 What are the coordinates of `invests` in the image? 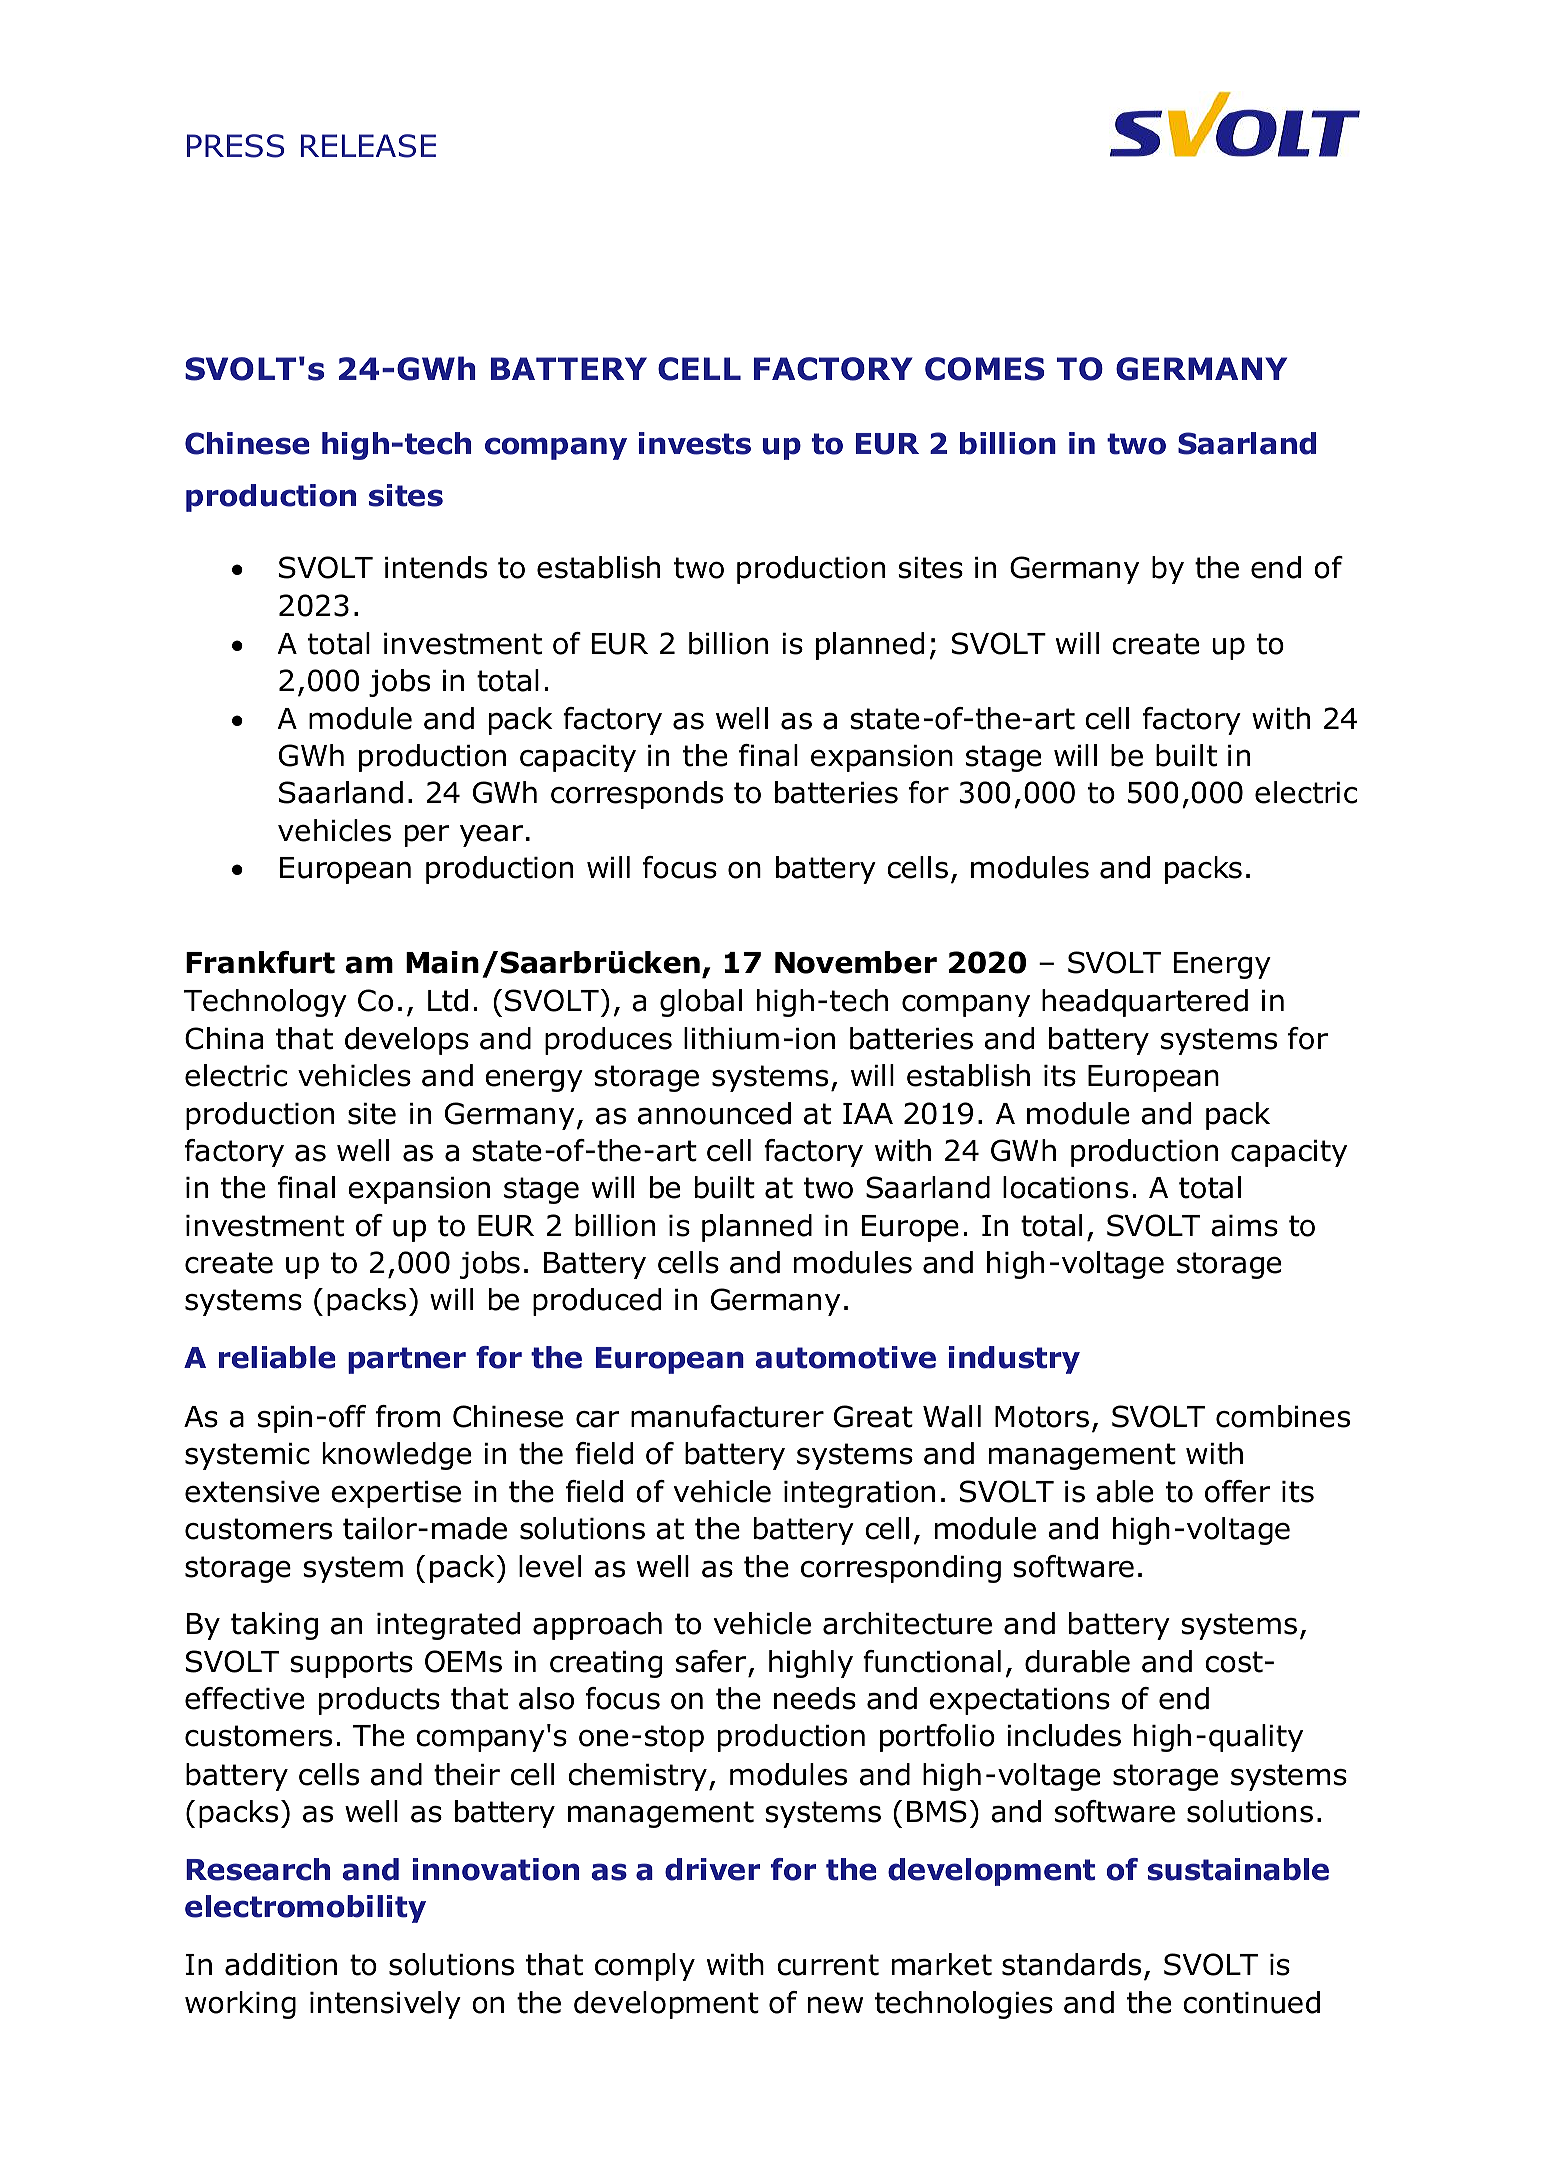 It's located at (695, 443).
